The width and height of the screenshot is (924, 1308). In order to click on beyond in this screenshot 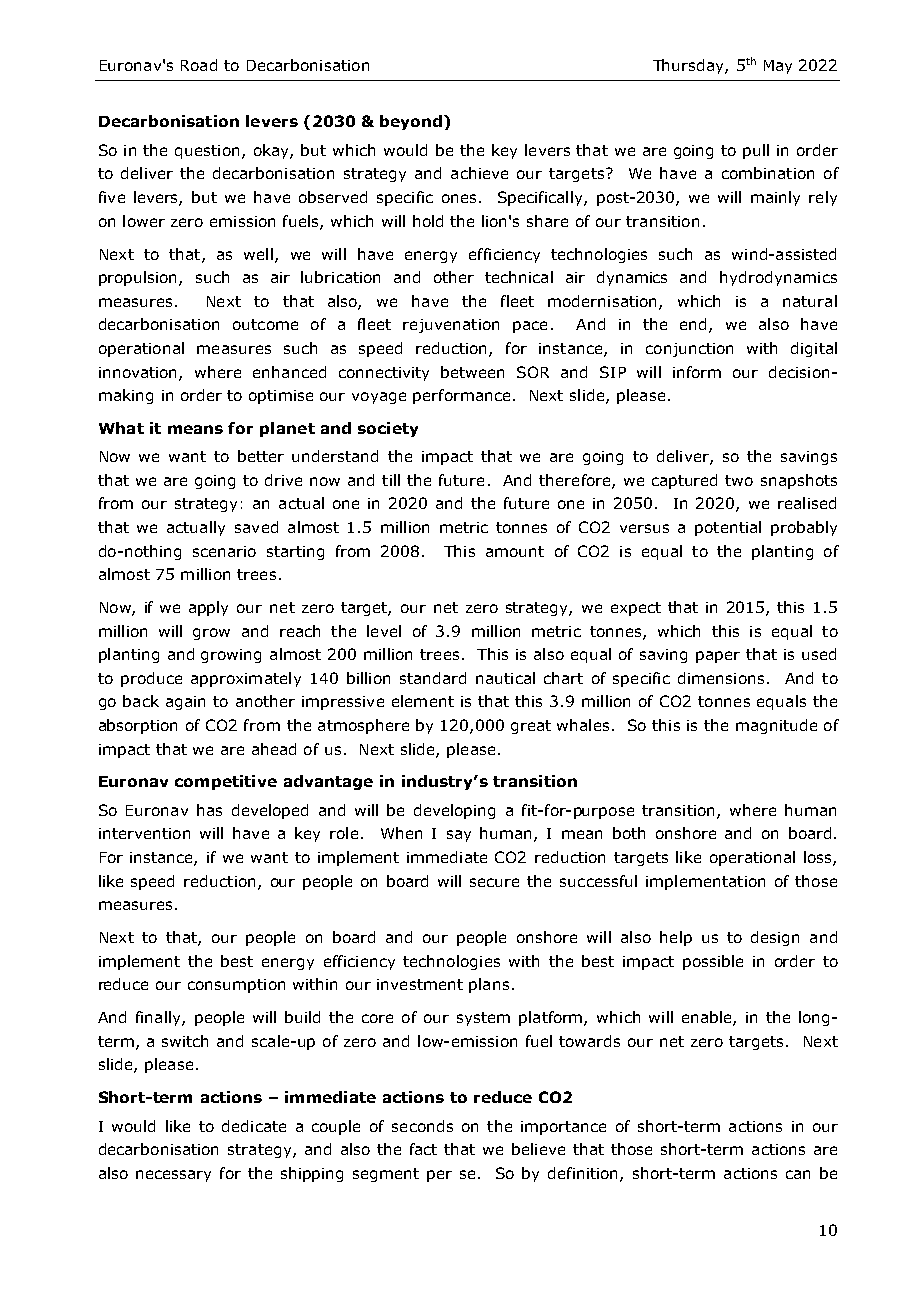, I will do `click(412, 122)`.
